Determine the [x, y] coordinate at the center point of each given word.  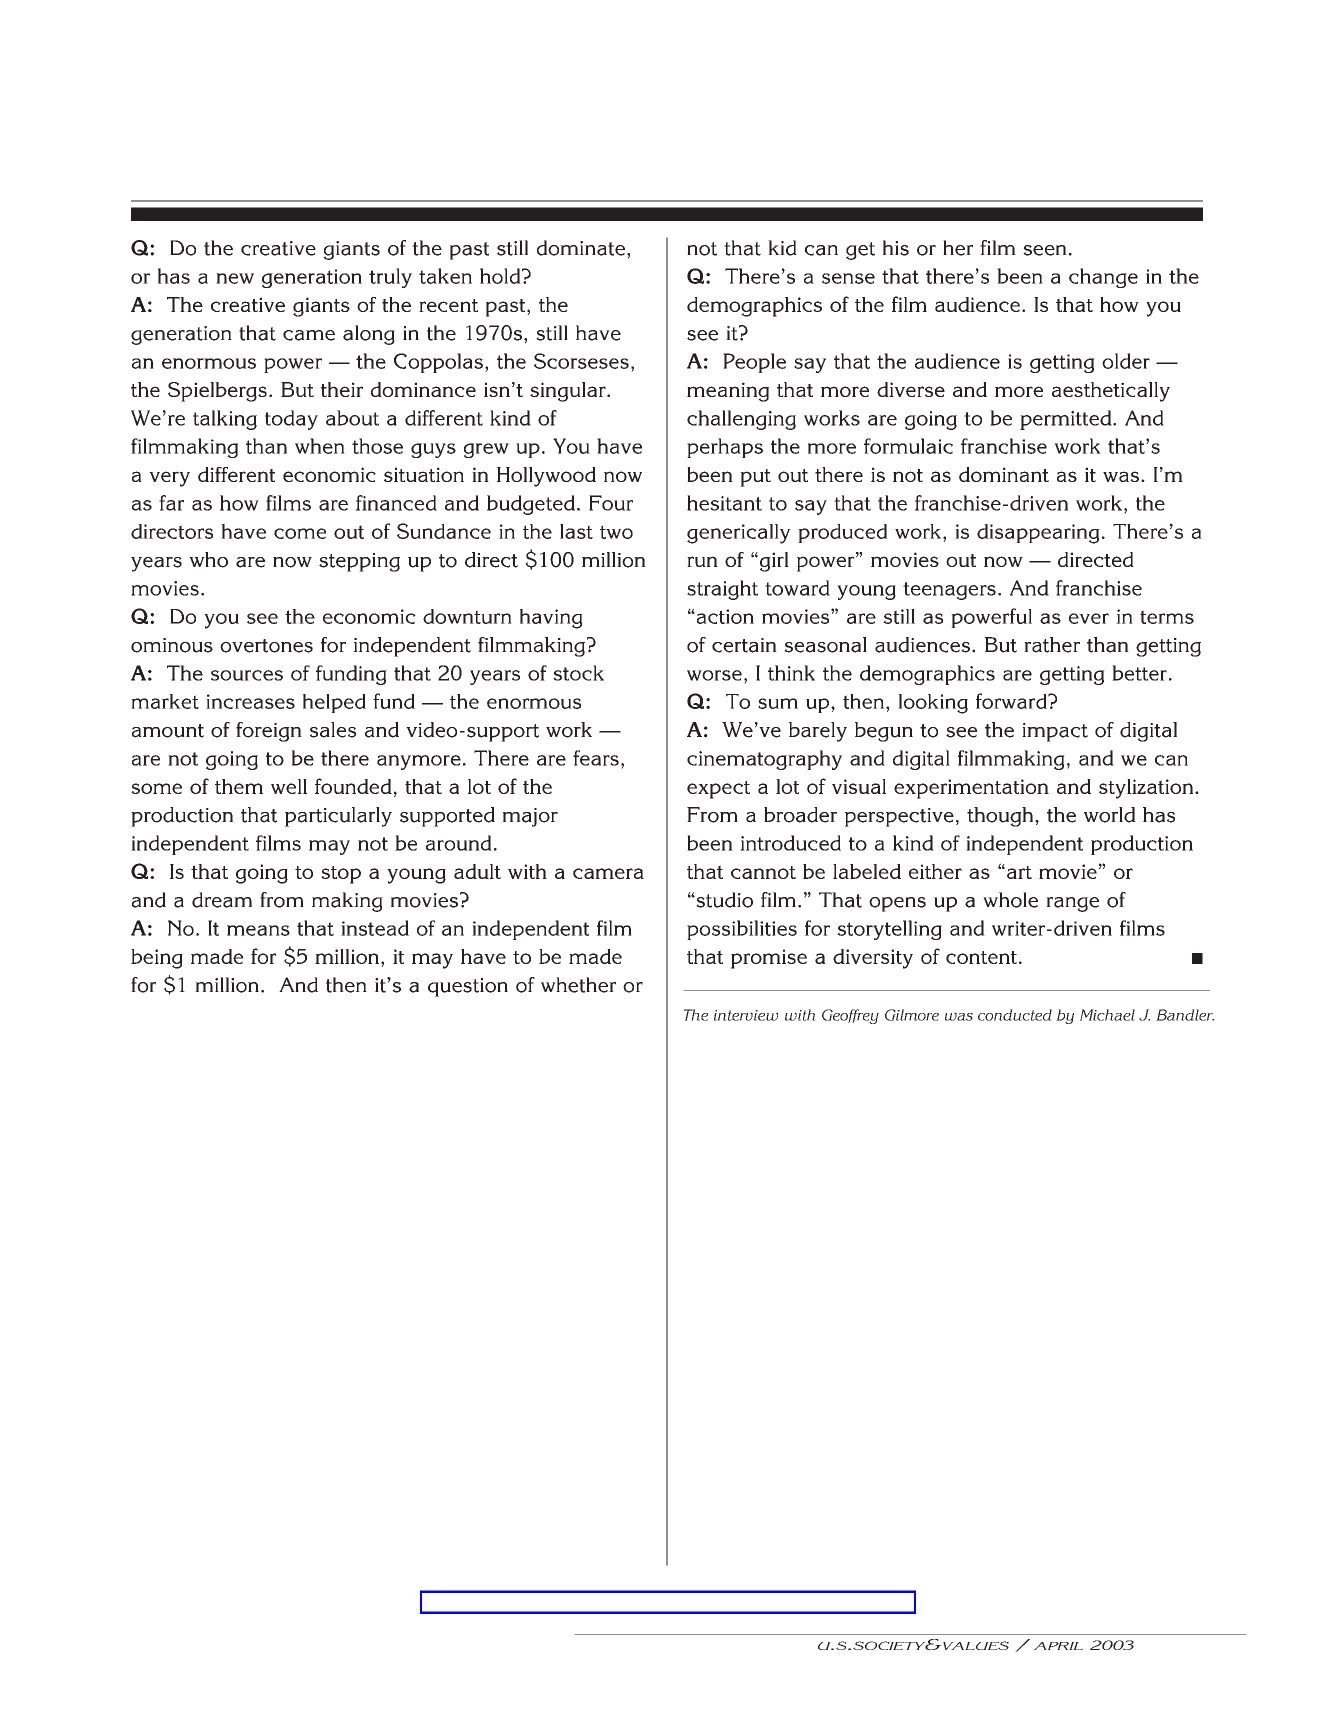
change [1103, 278]
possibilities [742, 930]
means [258, 930]
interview [746, 1015]
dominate [582, 248]
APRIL [1058, 1646]
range [1072, 904]
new [235, 278]
